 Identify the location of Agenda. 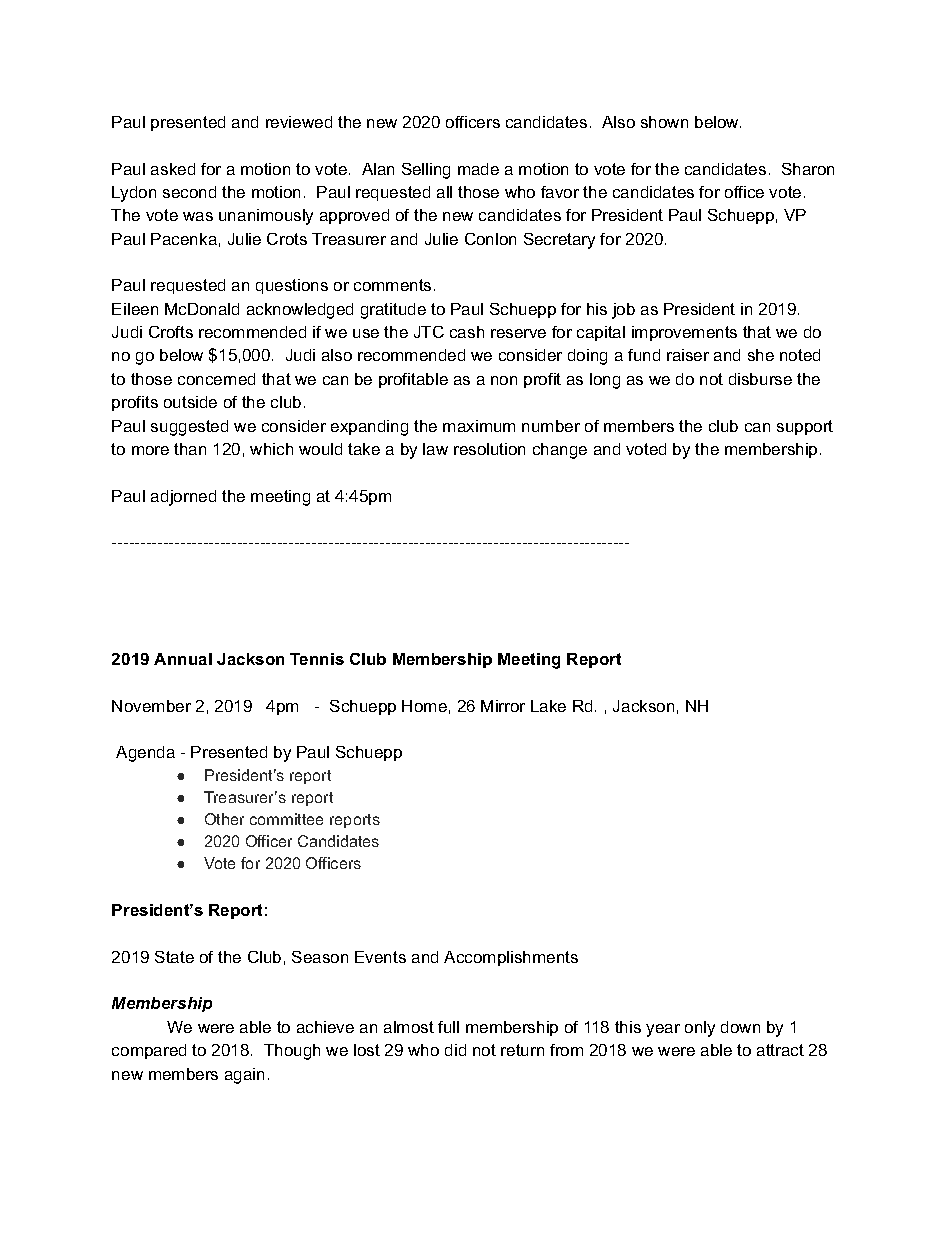
(145, 754).
